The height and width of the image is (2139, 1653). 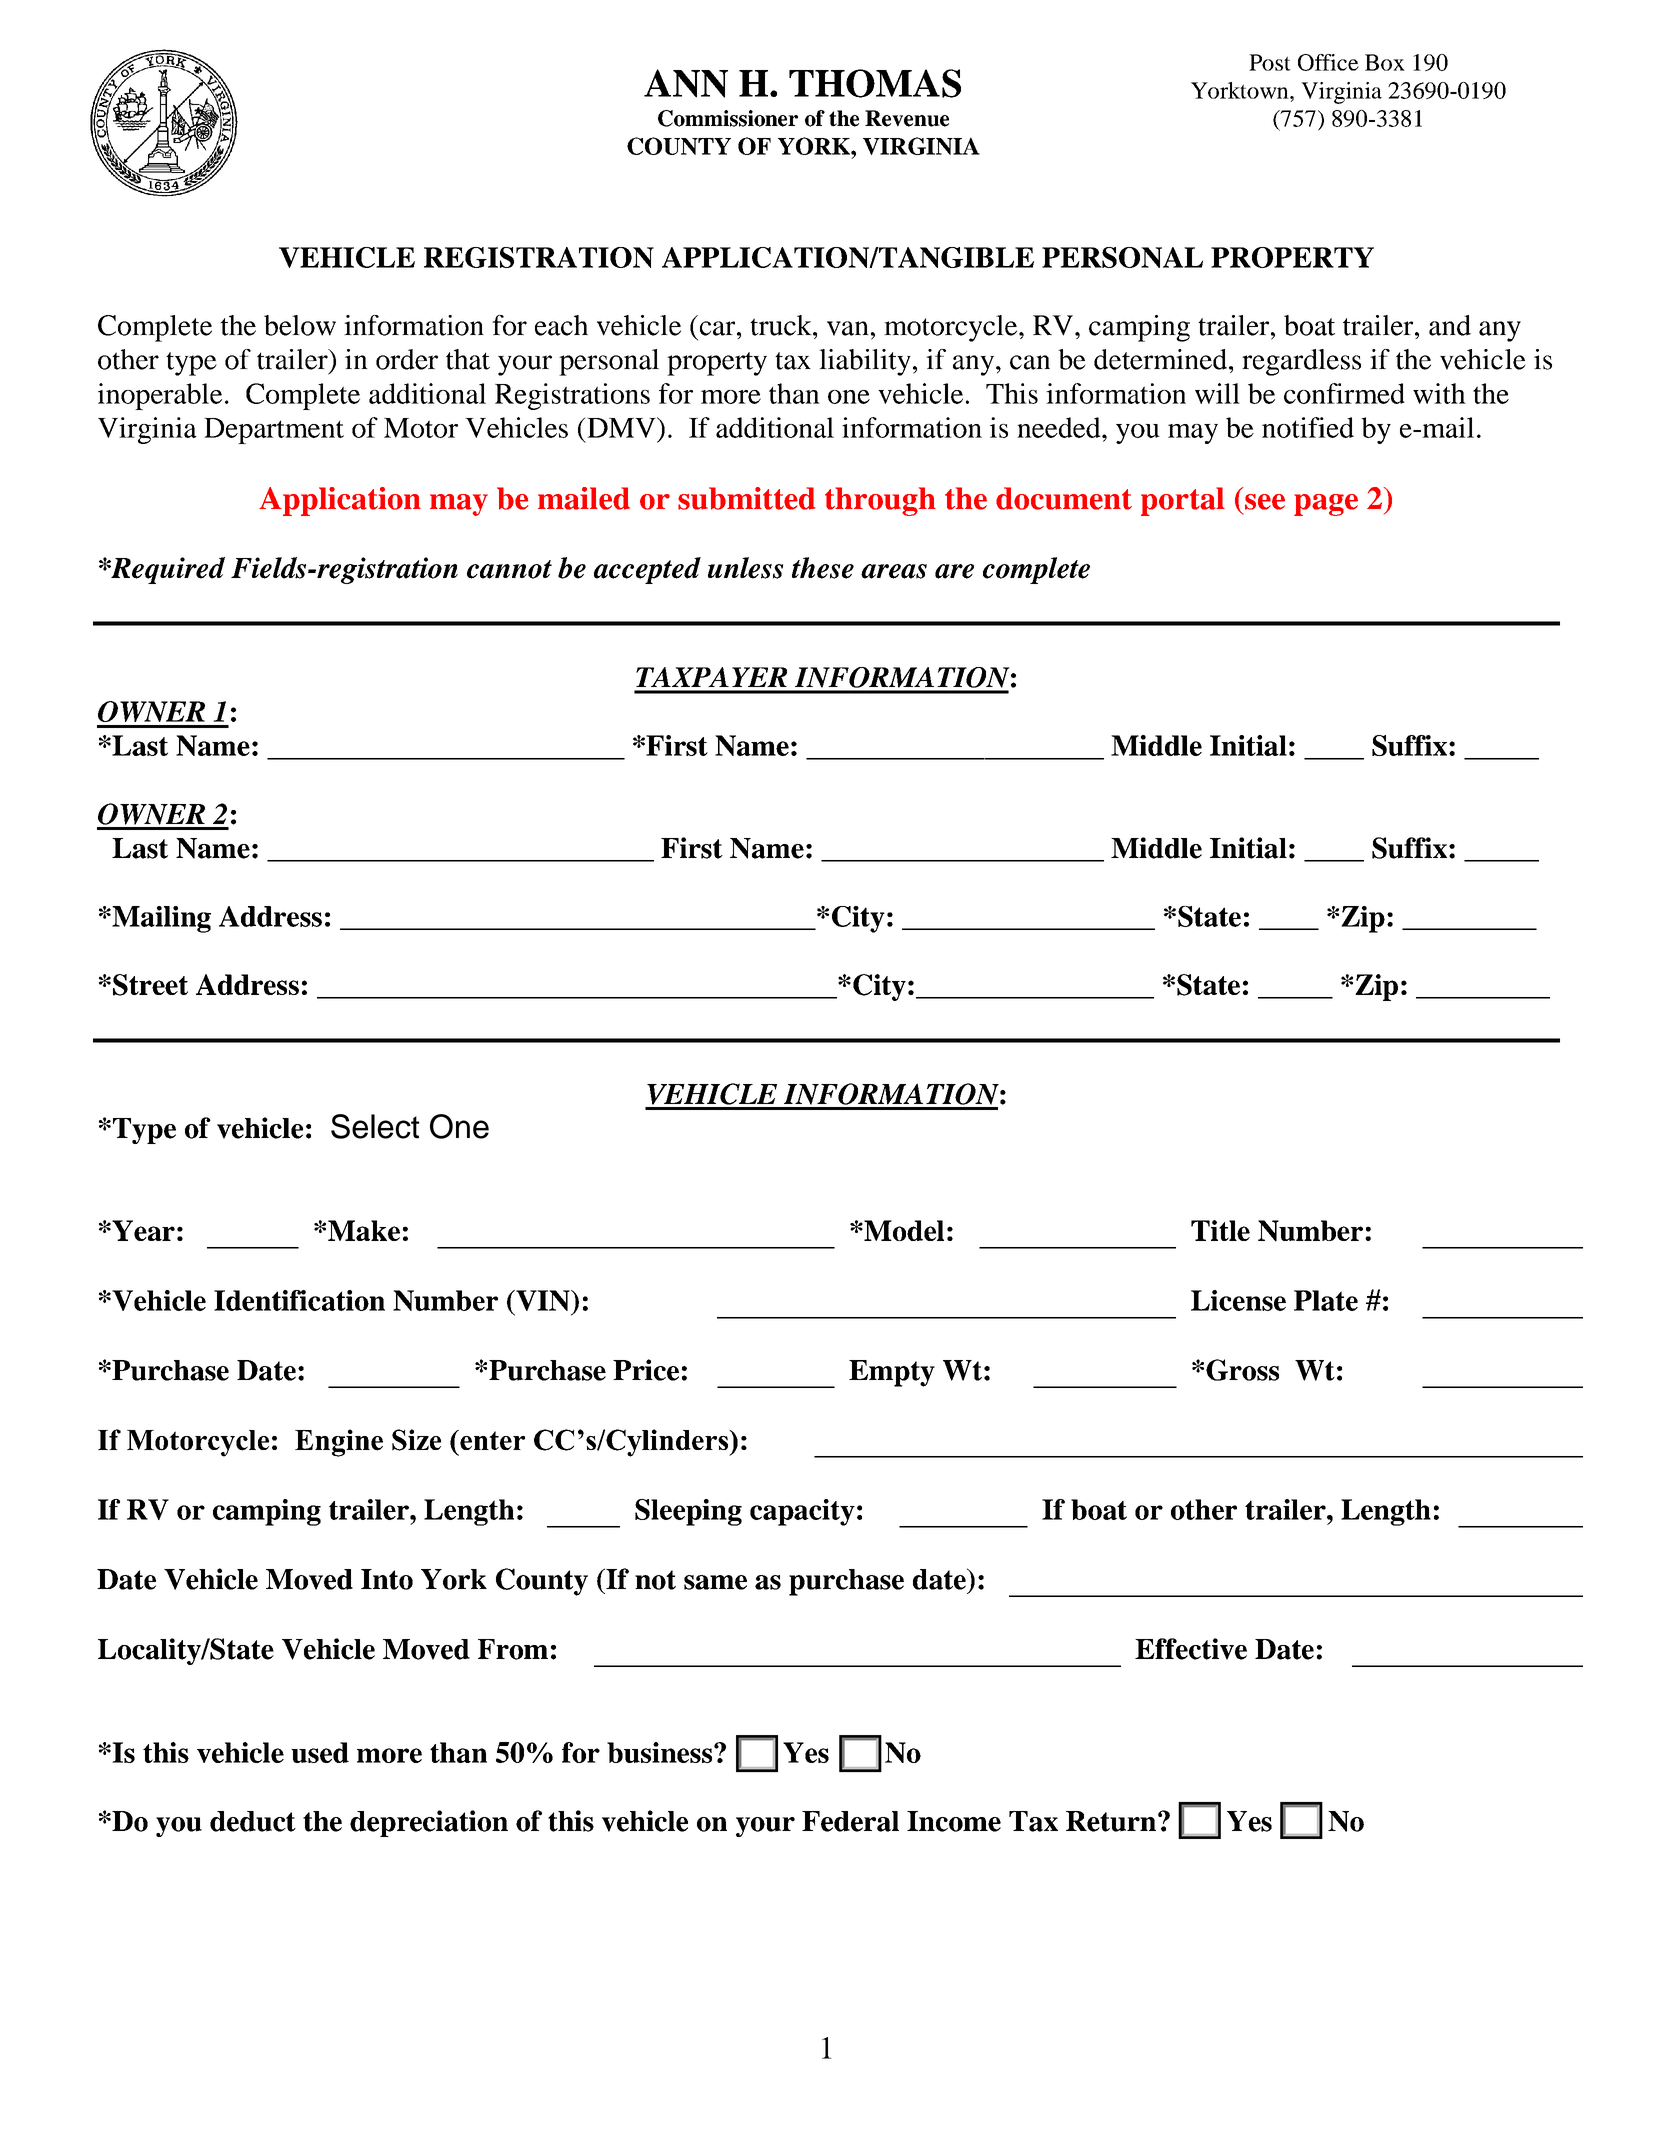 I want to click on Federal, so click(x=850, y=1821).
